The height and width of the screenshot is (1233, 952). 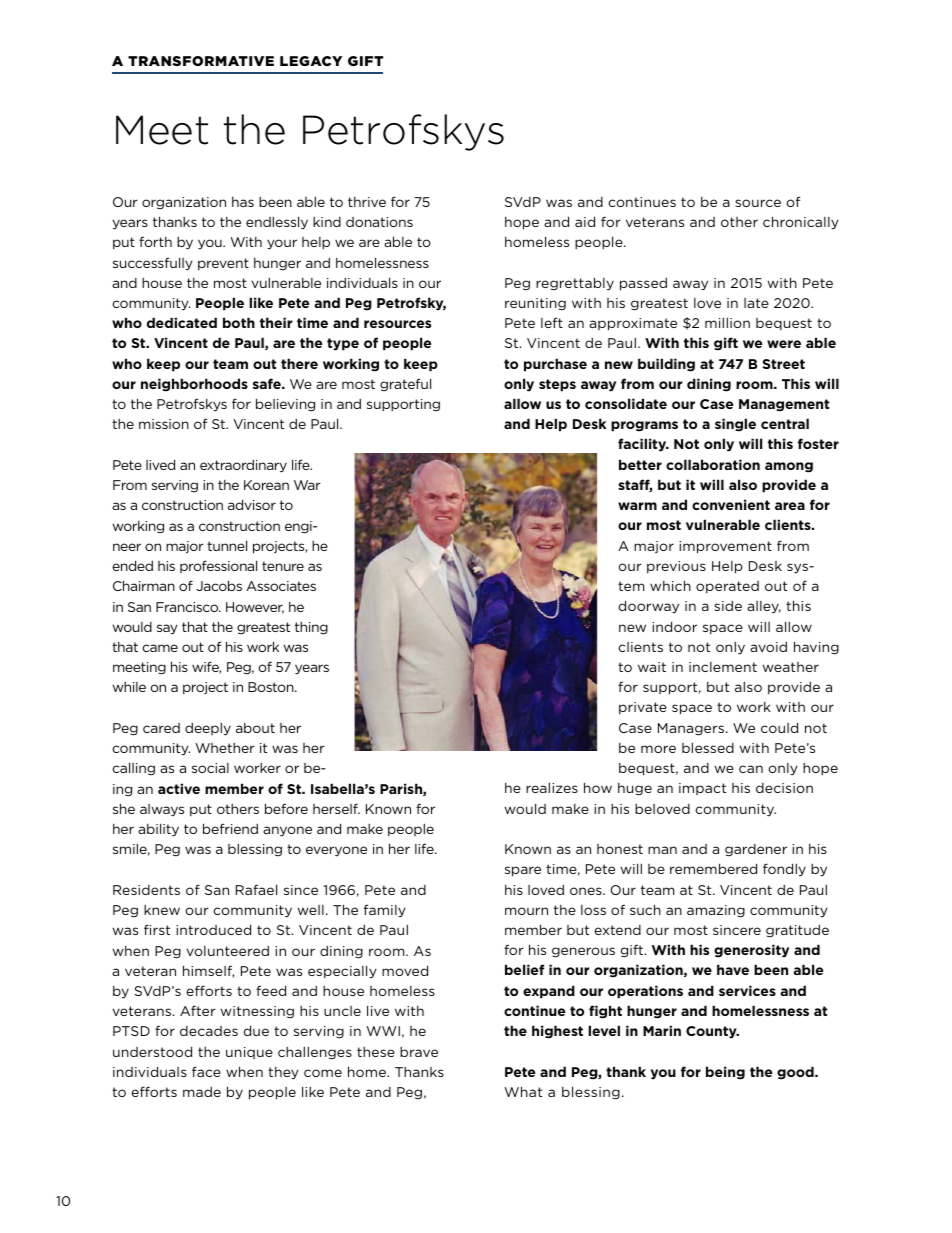 I want to click on operated, so click(x=727, y=587).
